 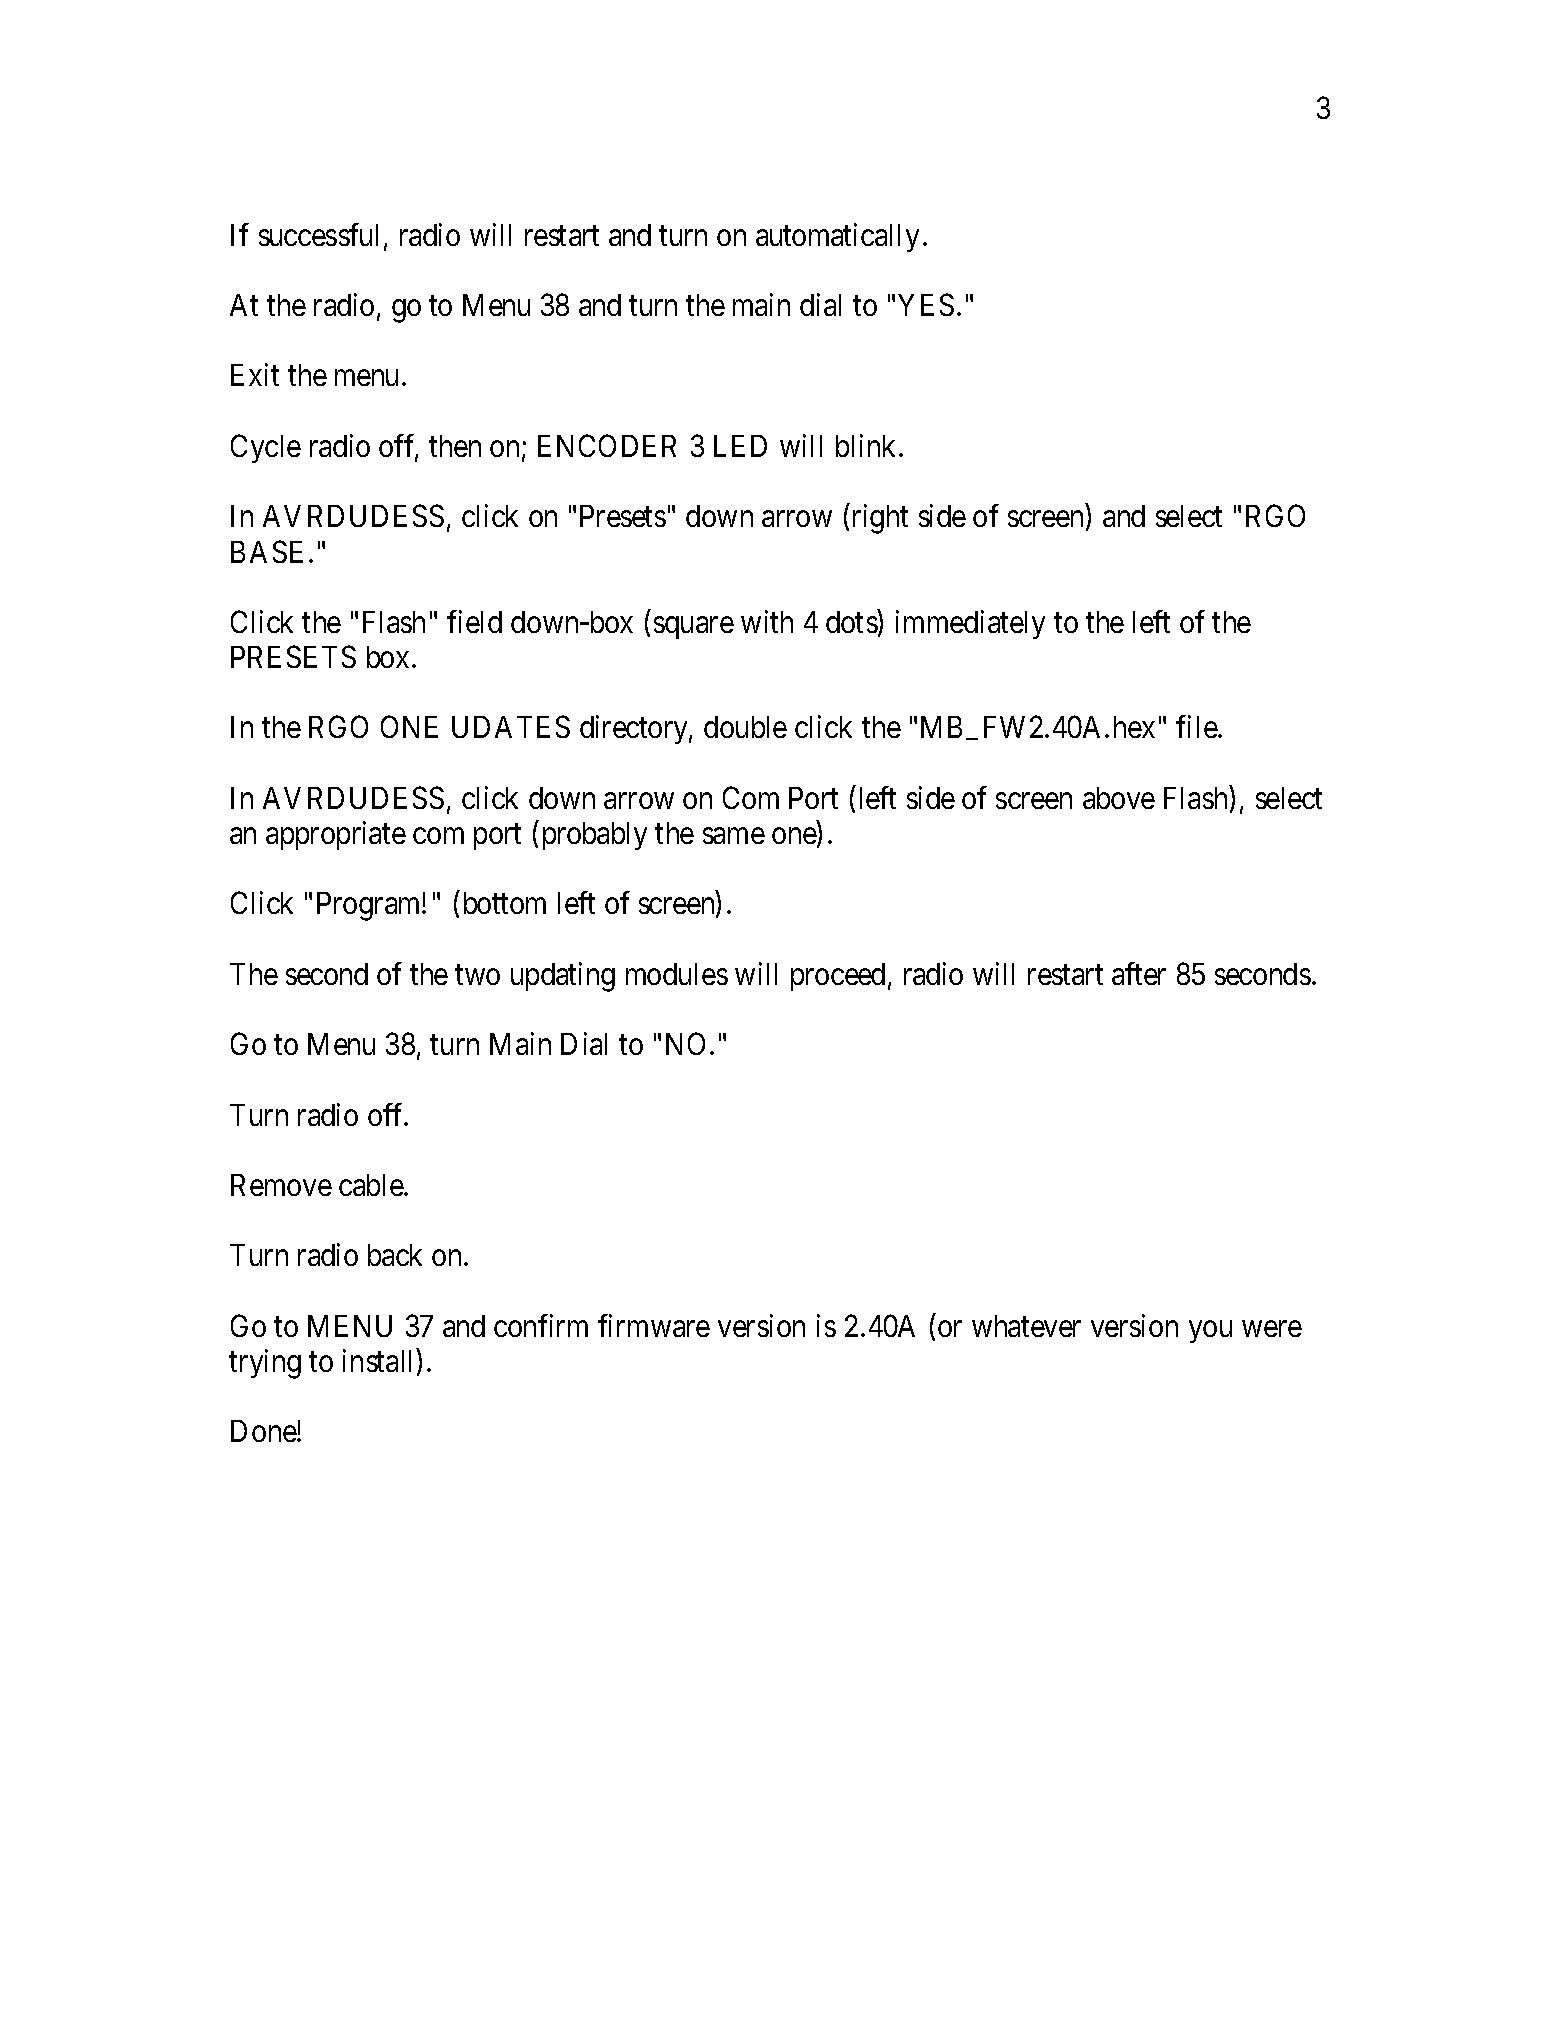 I want to click on firmware, so click(x=654, y=1325).
